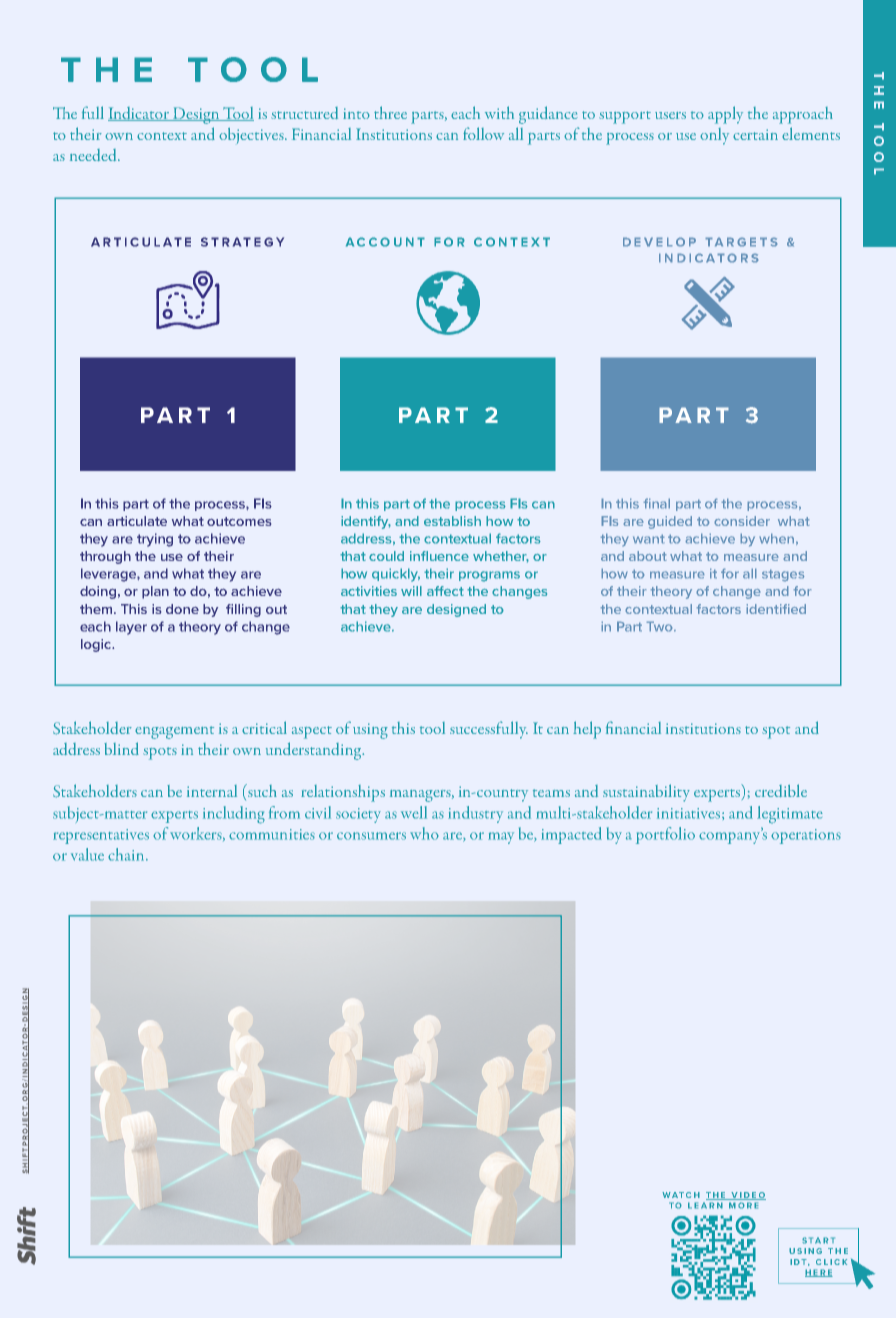  What do you see at coordinates (742, 521) in the screenshot?
I see `consider` at bounding box center [742, 521].
